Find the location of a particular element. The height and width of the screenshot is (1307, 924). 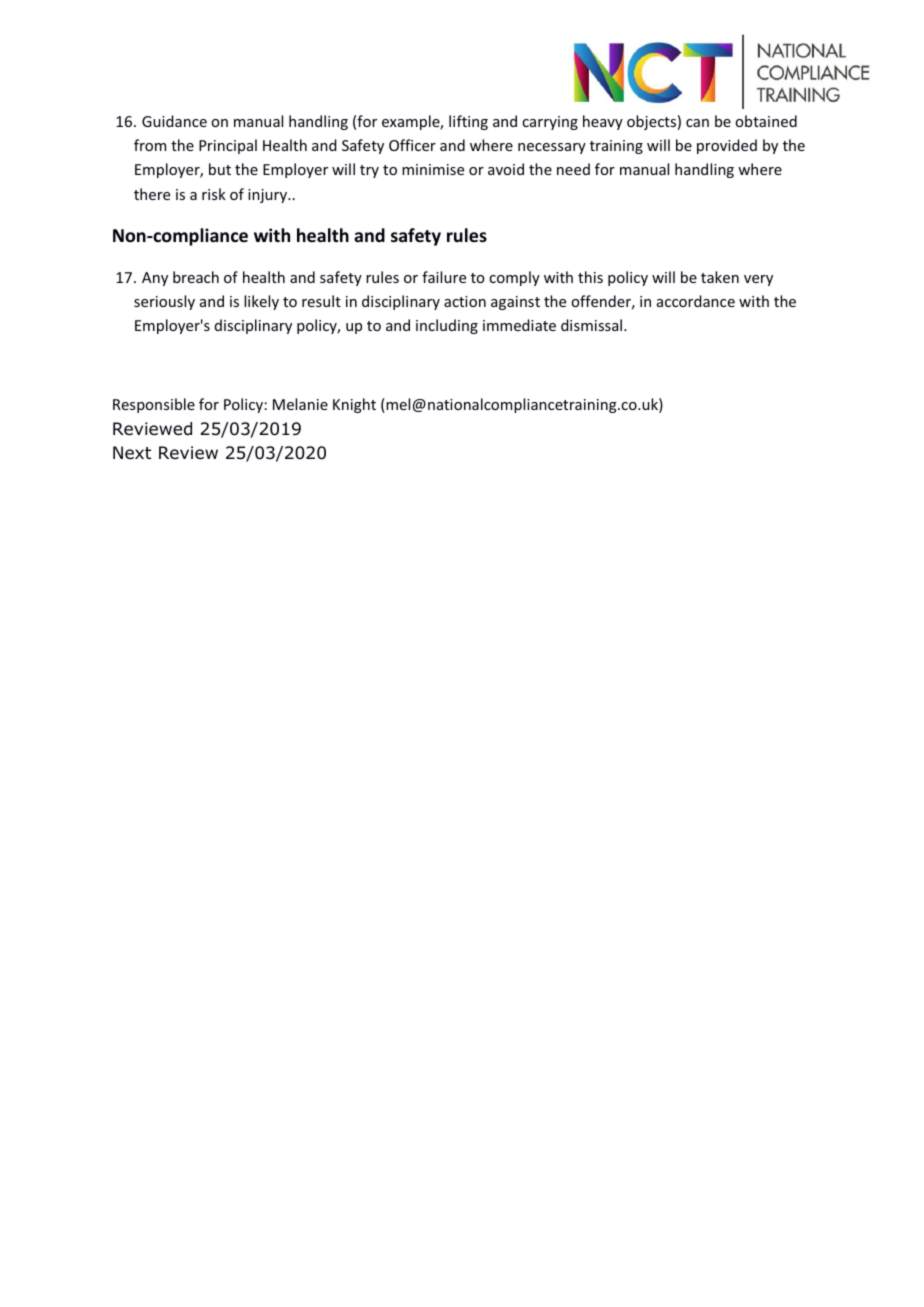

Knight is located at coordinates (354, 405).
